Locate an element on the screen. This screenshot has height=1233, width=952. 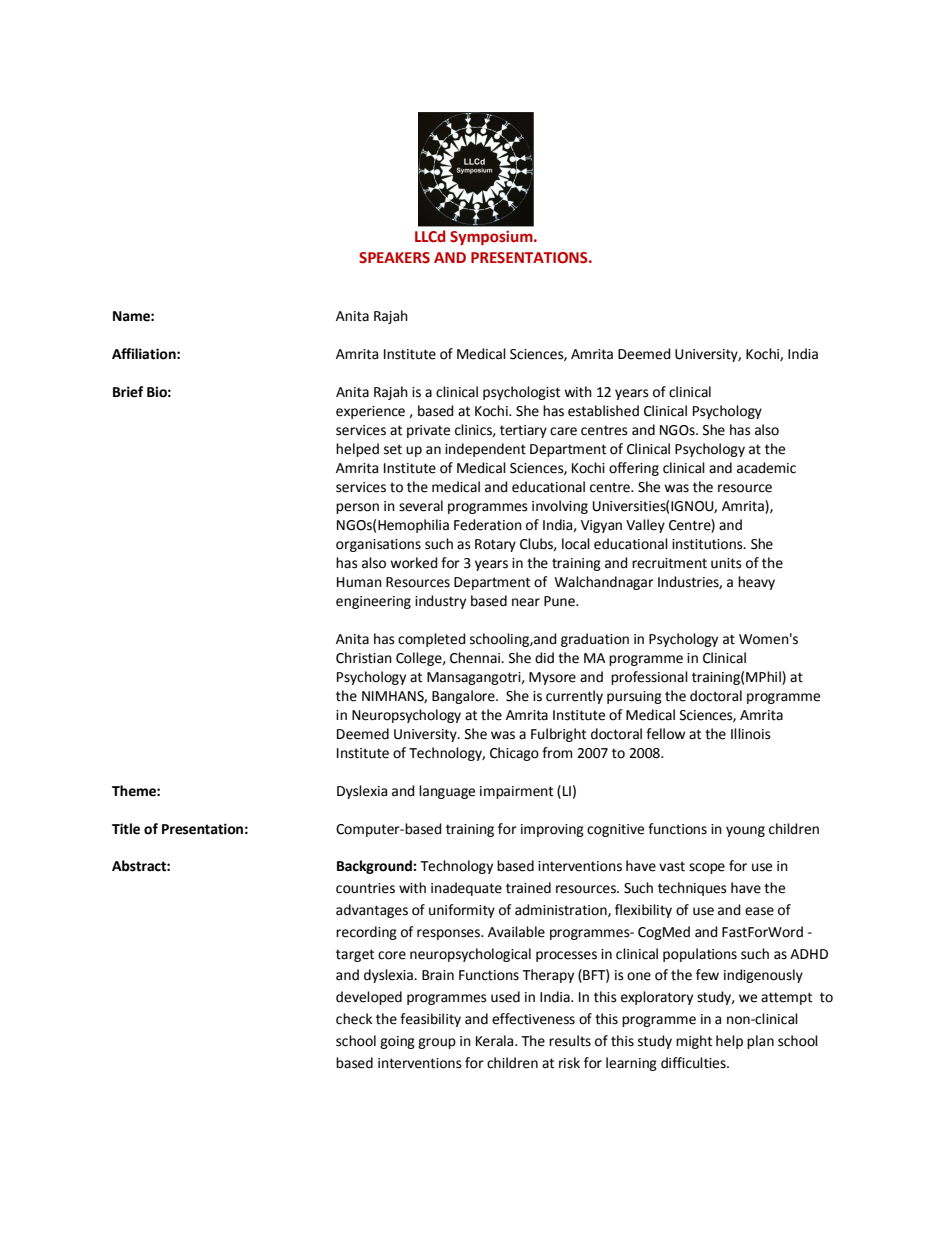
professional is located at coordinates (649, 678).
